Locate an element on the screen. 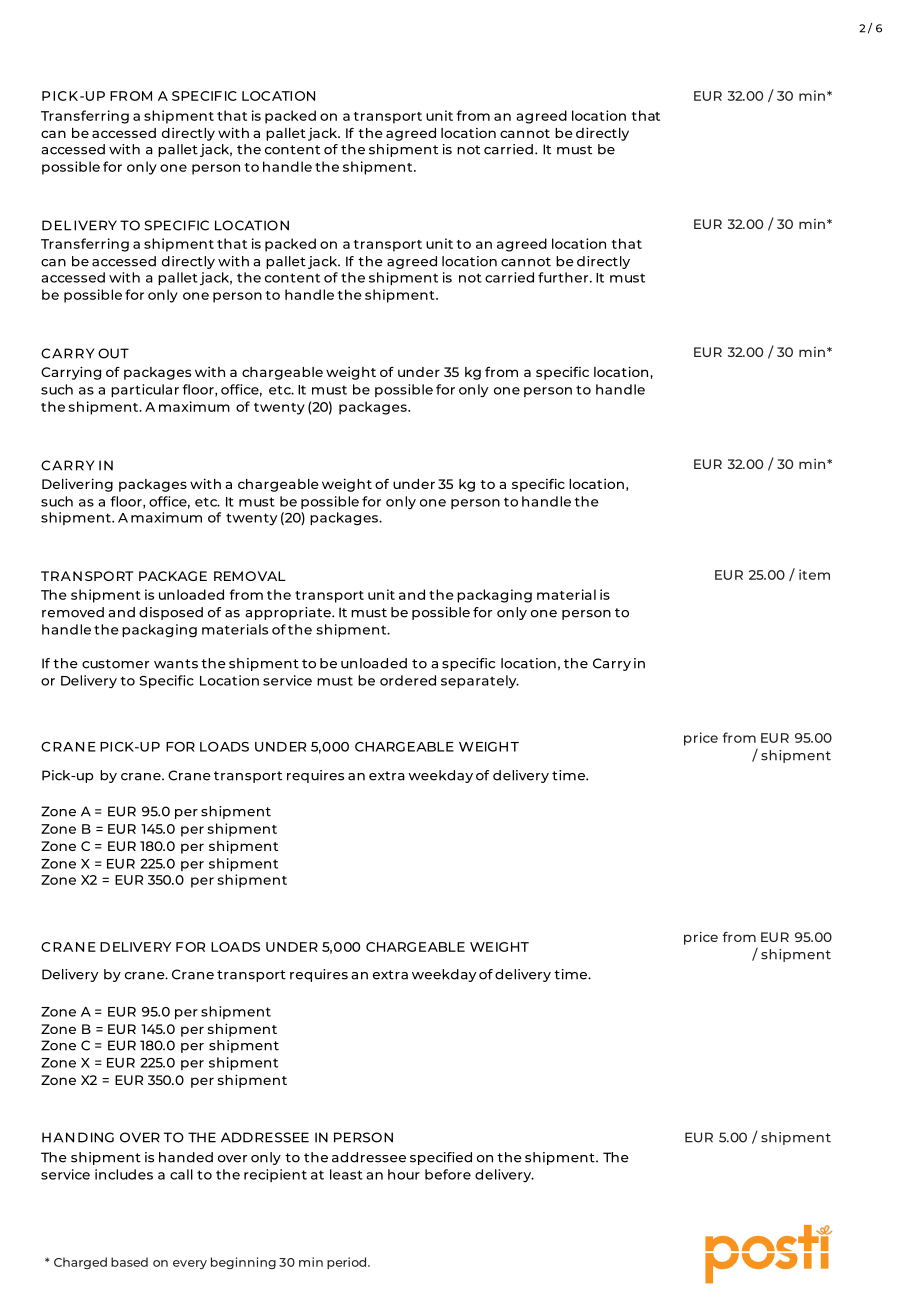 This screenshot has width=924, height=1309. item is located at coordinates (814, 574).
